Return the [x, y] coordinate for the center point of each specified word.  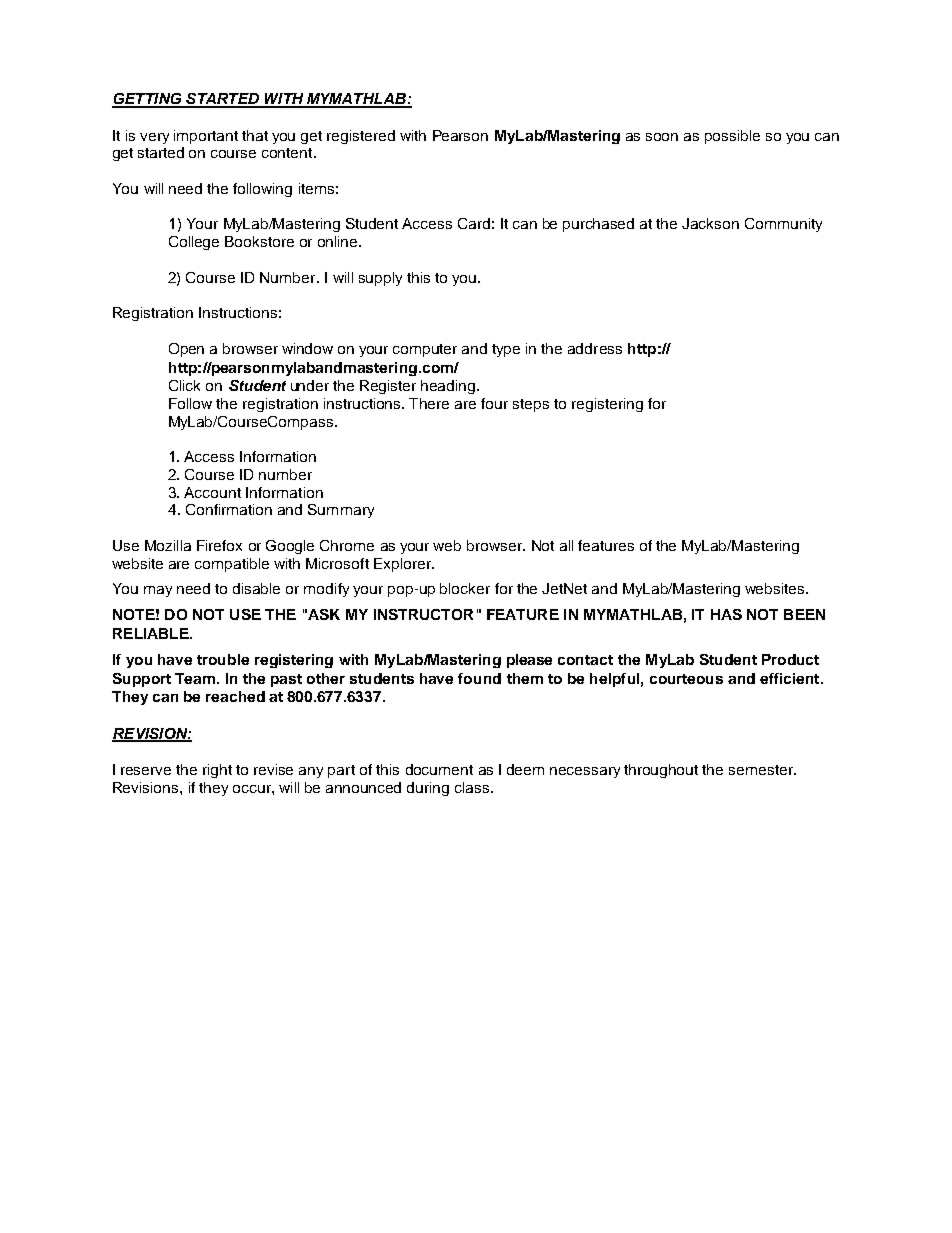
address [595, 348]
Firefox [219, 545]
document [439, 769]
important [206, 137]
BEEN [804, 614]
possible [732, 137]
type [506, 350]
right [217, 771]
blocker [465, 588]
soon [662, 137]
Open [186, 350]
